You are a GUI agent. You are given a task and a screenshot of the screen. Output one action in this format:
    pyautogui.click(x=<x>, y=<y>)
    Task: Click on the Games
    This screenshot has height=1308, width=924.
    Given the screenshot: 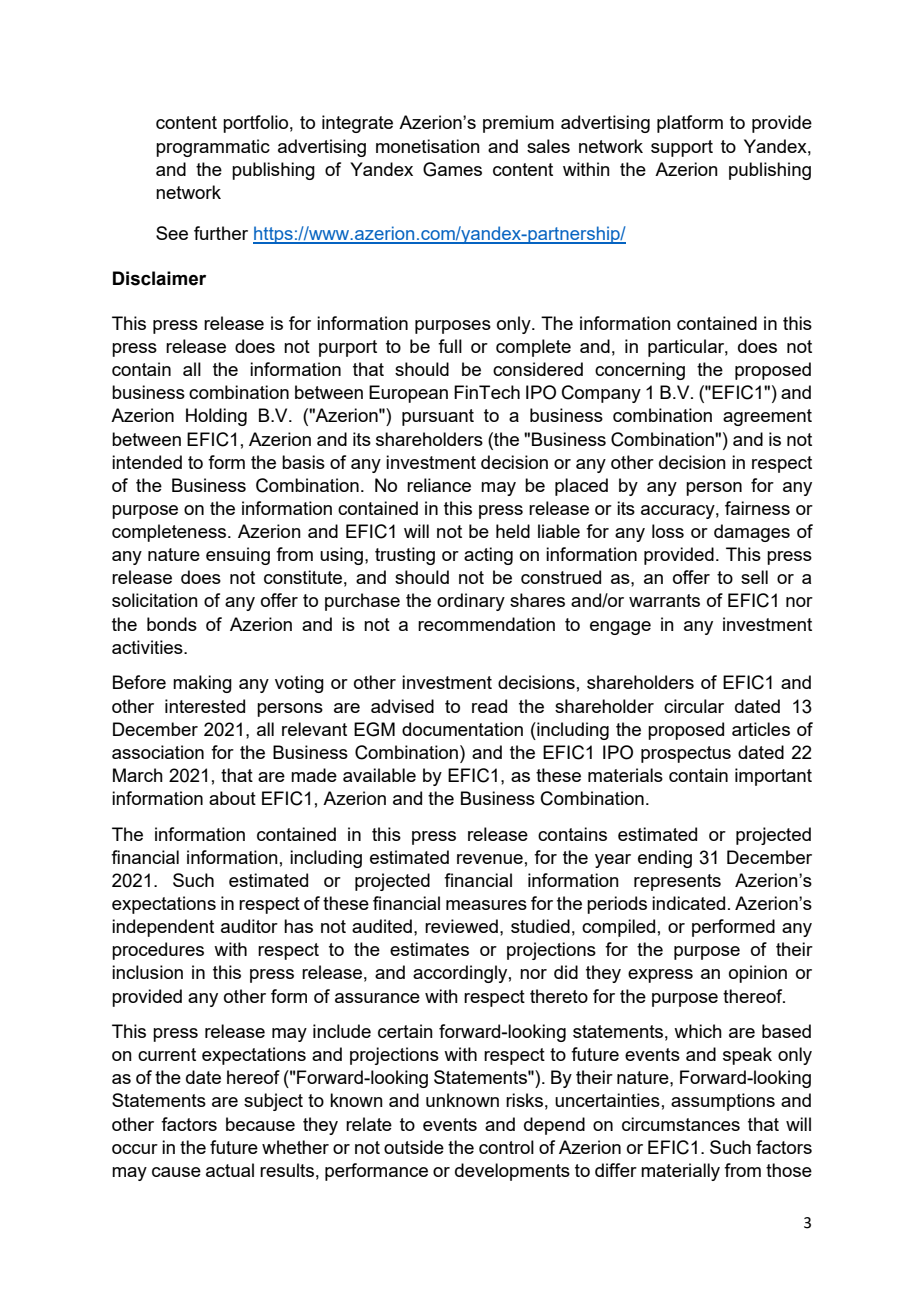 What is the action you would take?
    pyautogui.click(x=452, y=169)
